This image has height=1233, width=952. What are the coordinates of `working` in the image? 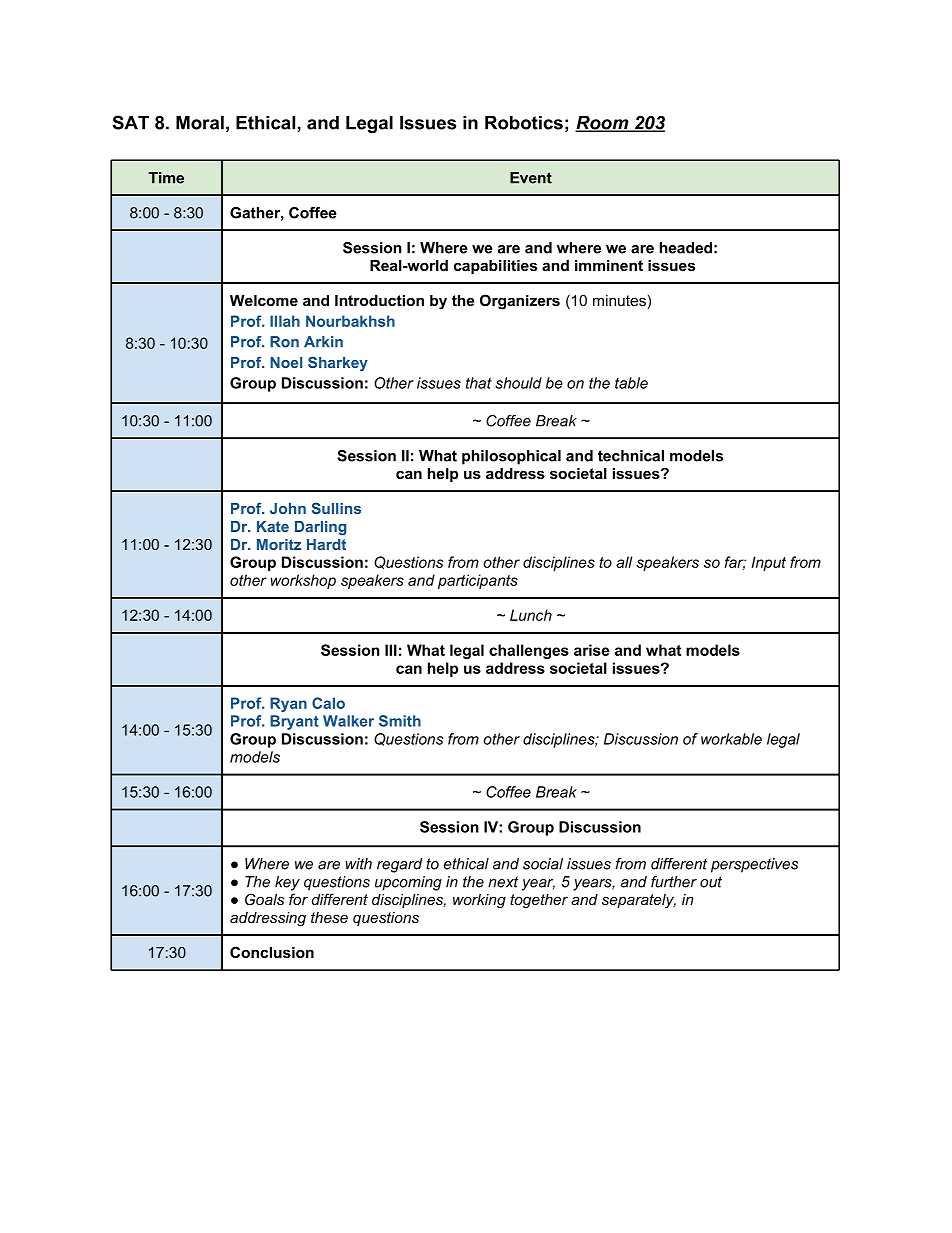 It's located at (479, 901).
